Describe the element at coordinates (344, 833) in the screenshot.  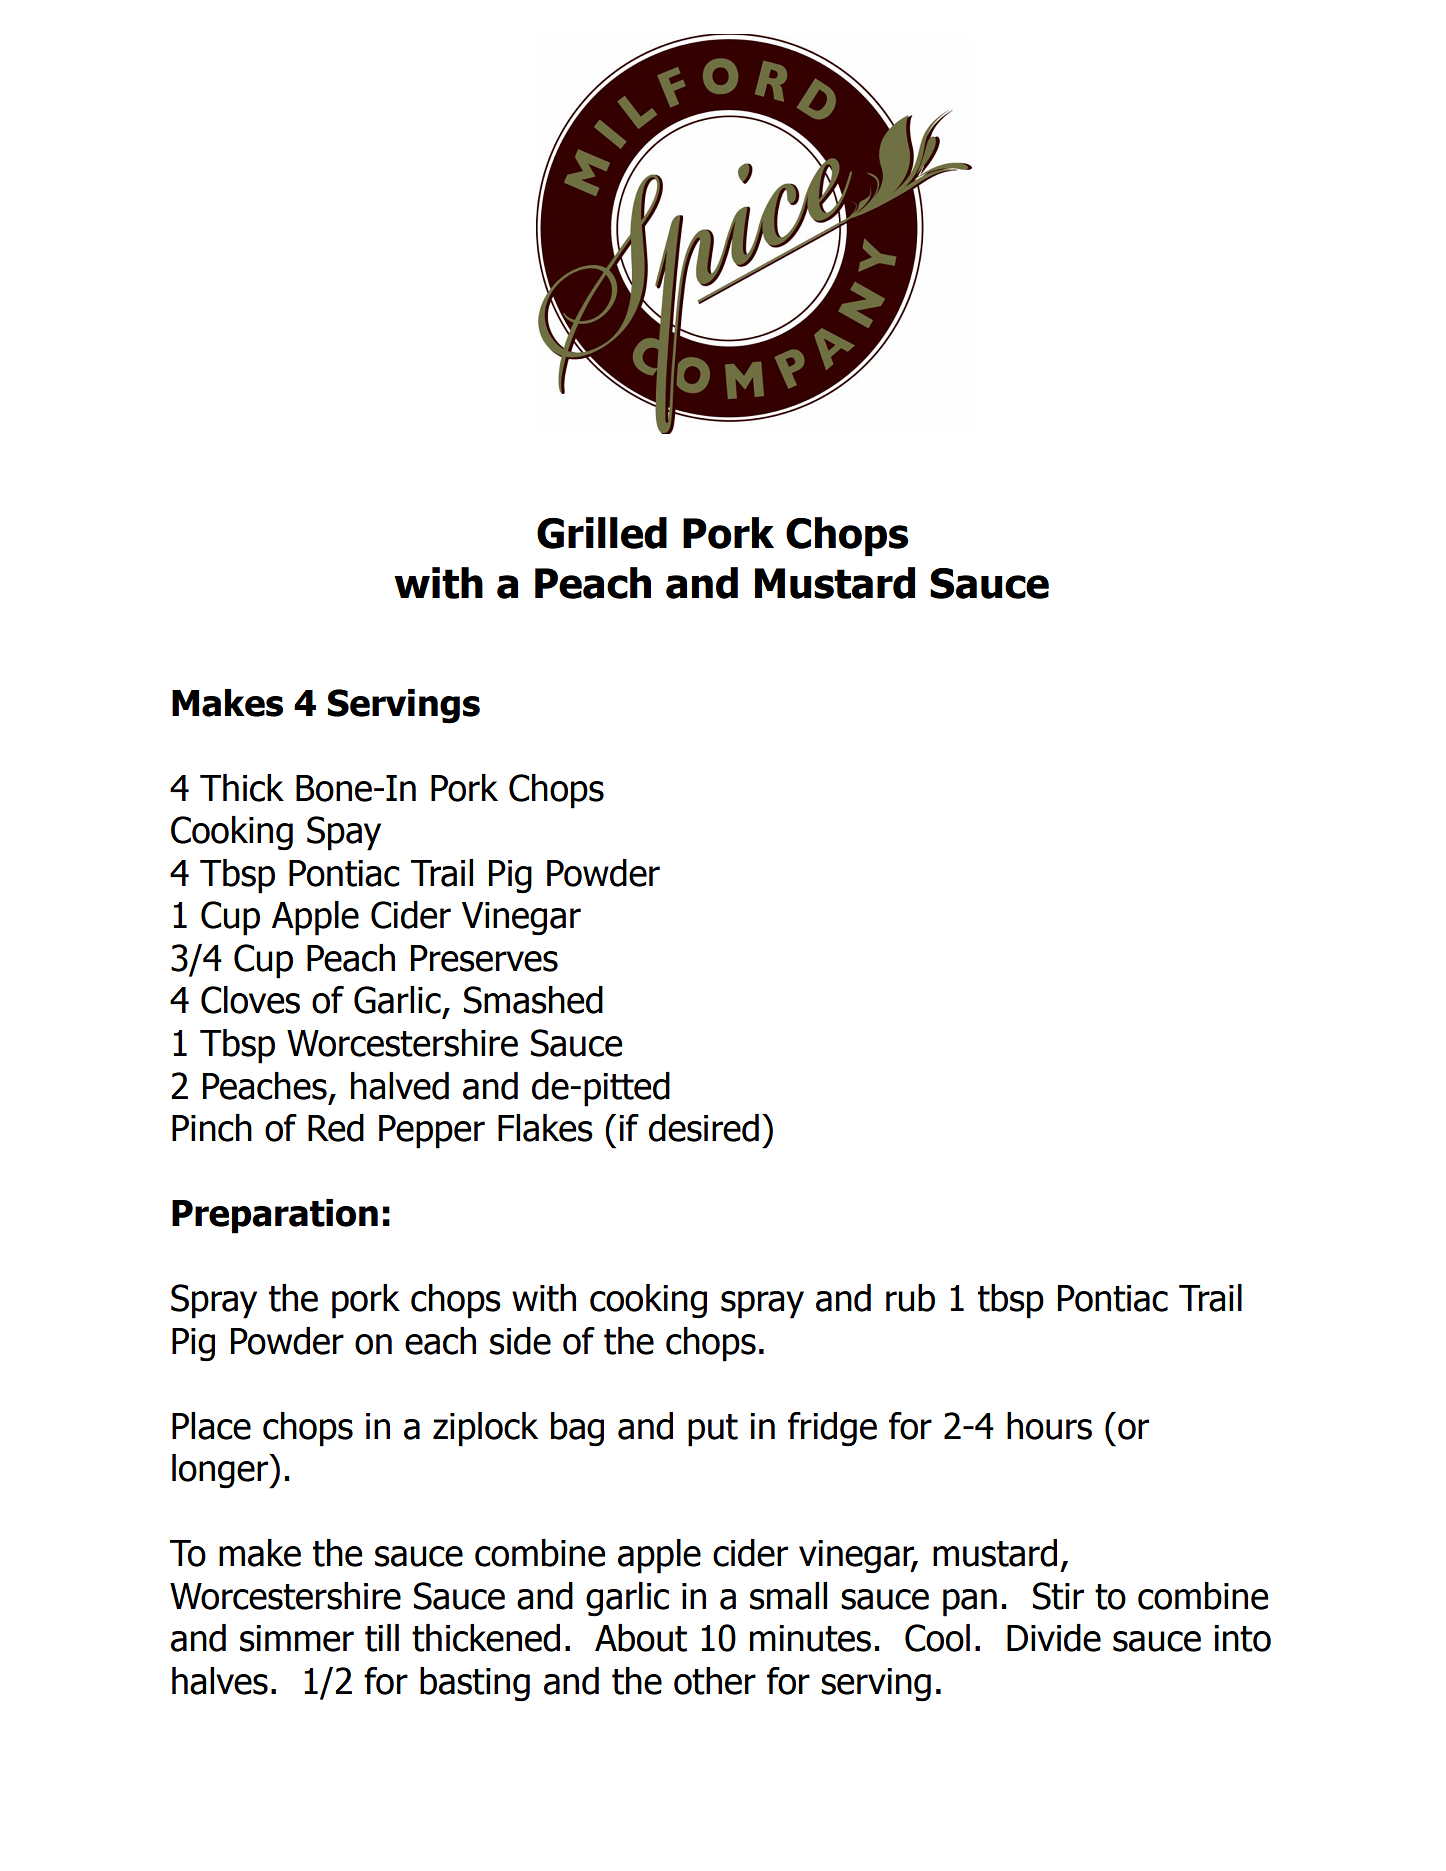
I see `Spay` at that location.
